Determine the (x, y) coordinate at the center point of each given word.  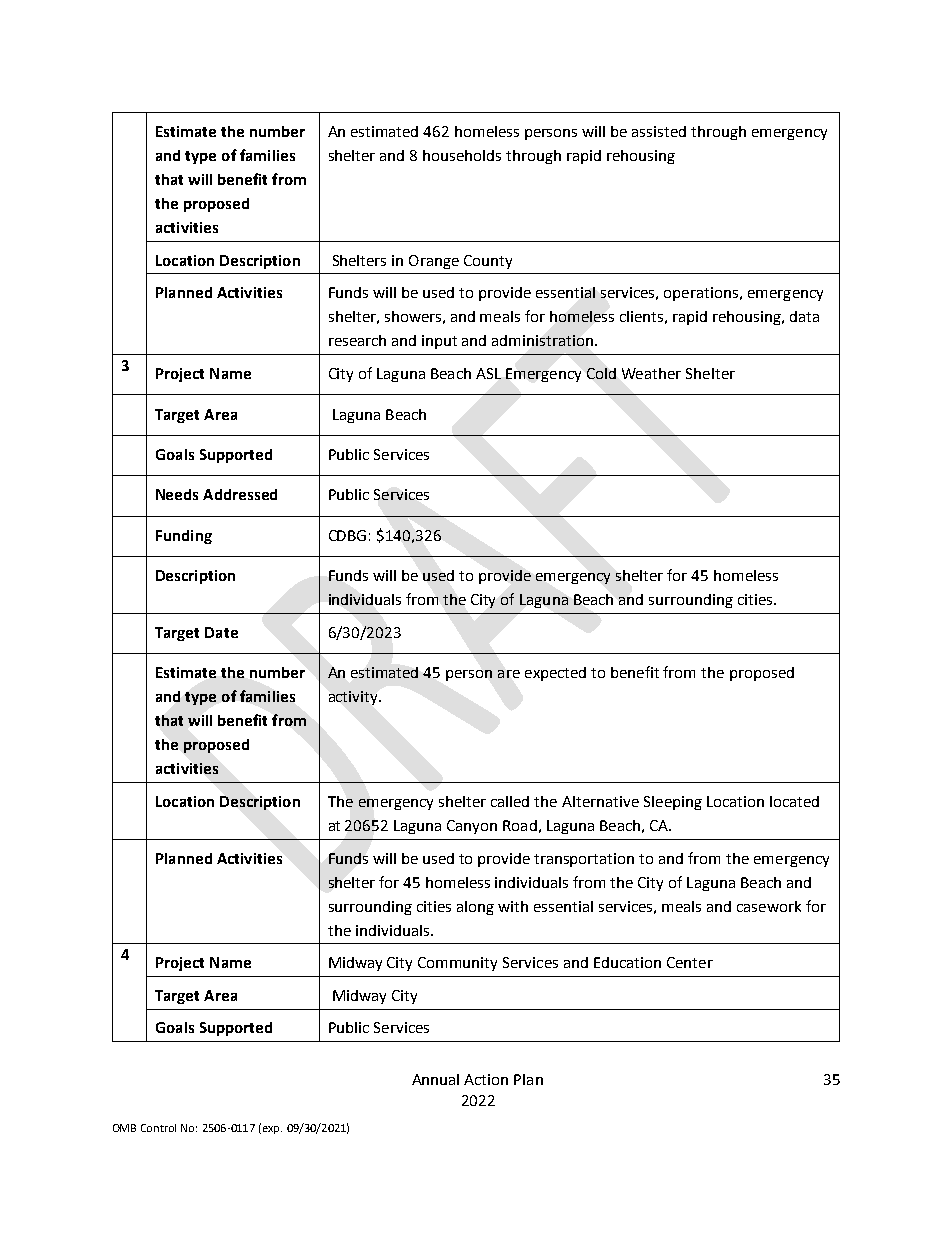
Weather (651, 373)
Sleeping (673, 803)
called (510, 801)
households (462, 155)
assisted (659, 131)
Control (158, 1128)
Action (486, 1079)
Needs (177, 494)
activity (354, 698)
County (488, 262)
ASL (488, 373)
